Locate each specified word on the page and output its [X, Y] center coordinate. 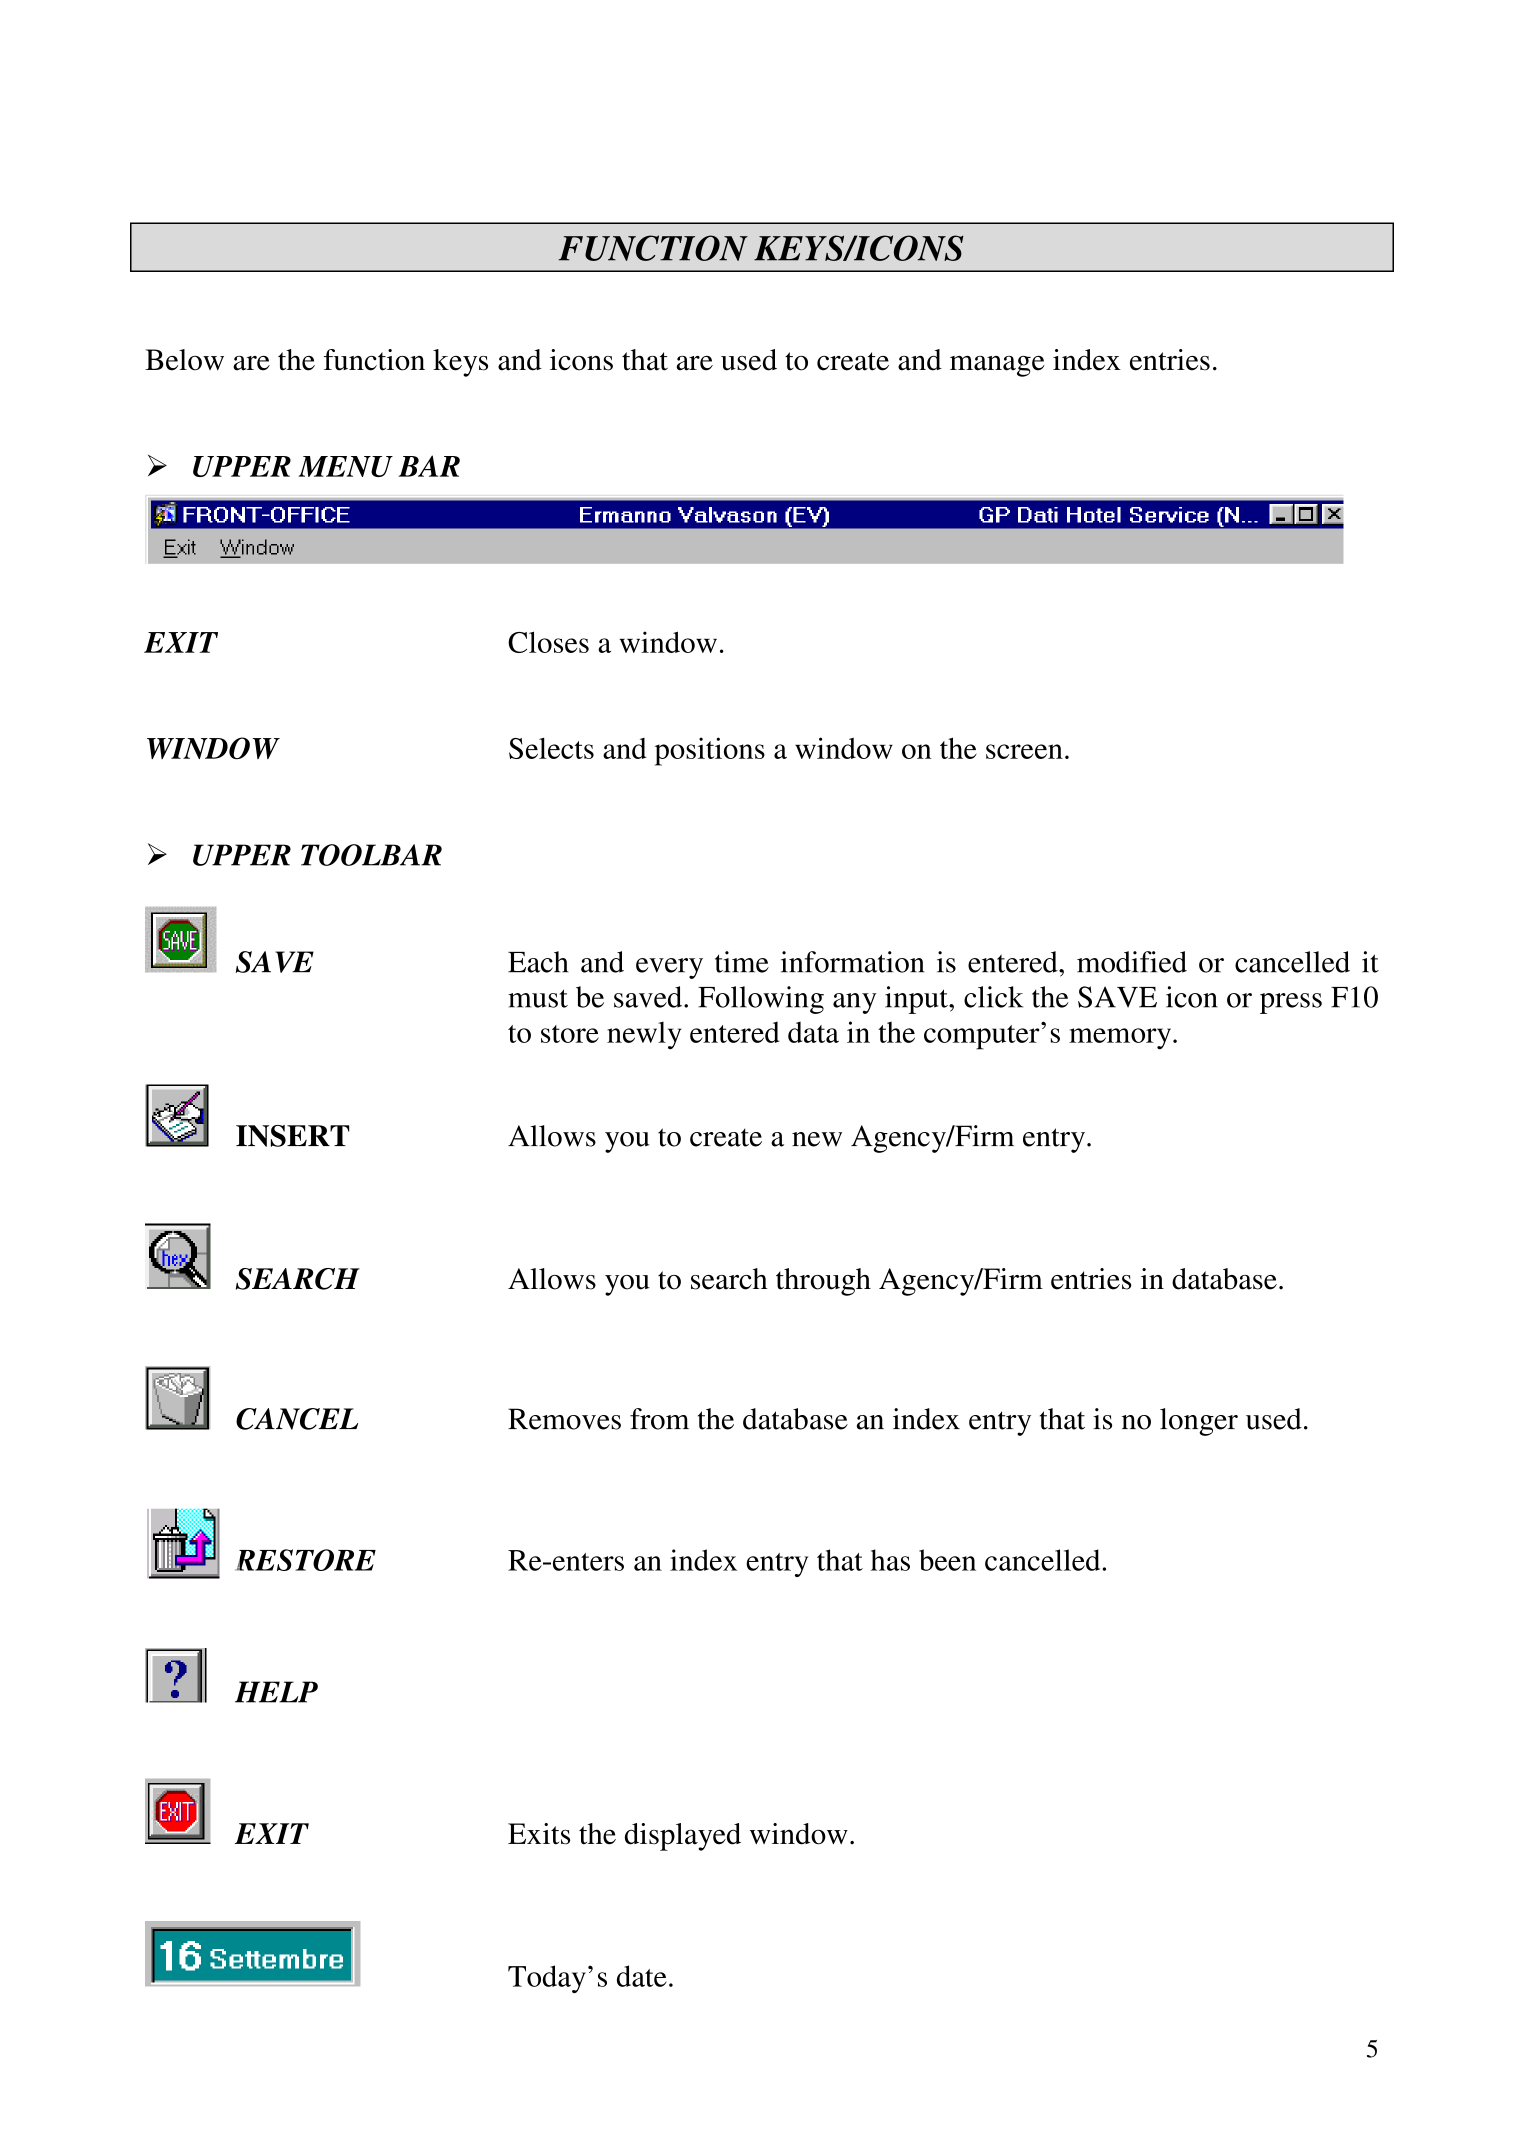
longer [1199, 1422]
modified [1132, 962]
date [642, 1976]
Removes [564, 1419]
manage [997, 366]
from [659, 1419]
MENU [346, 466]
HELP [276, 1692]
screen [1024, 751]
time [742, 962]
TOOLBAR [371, 855]
